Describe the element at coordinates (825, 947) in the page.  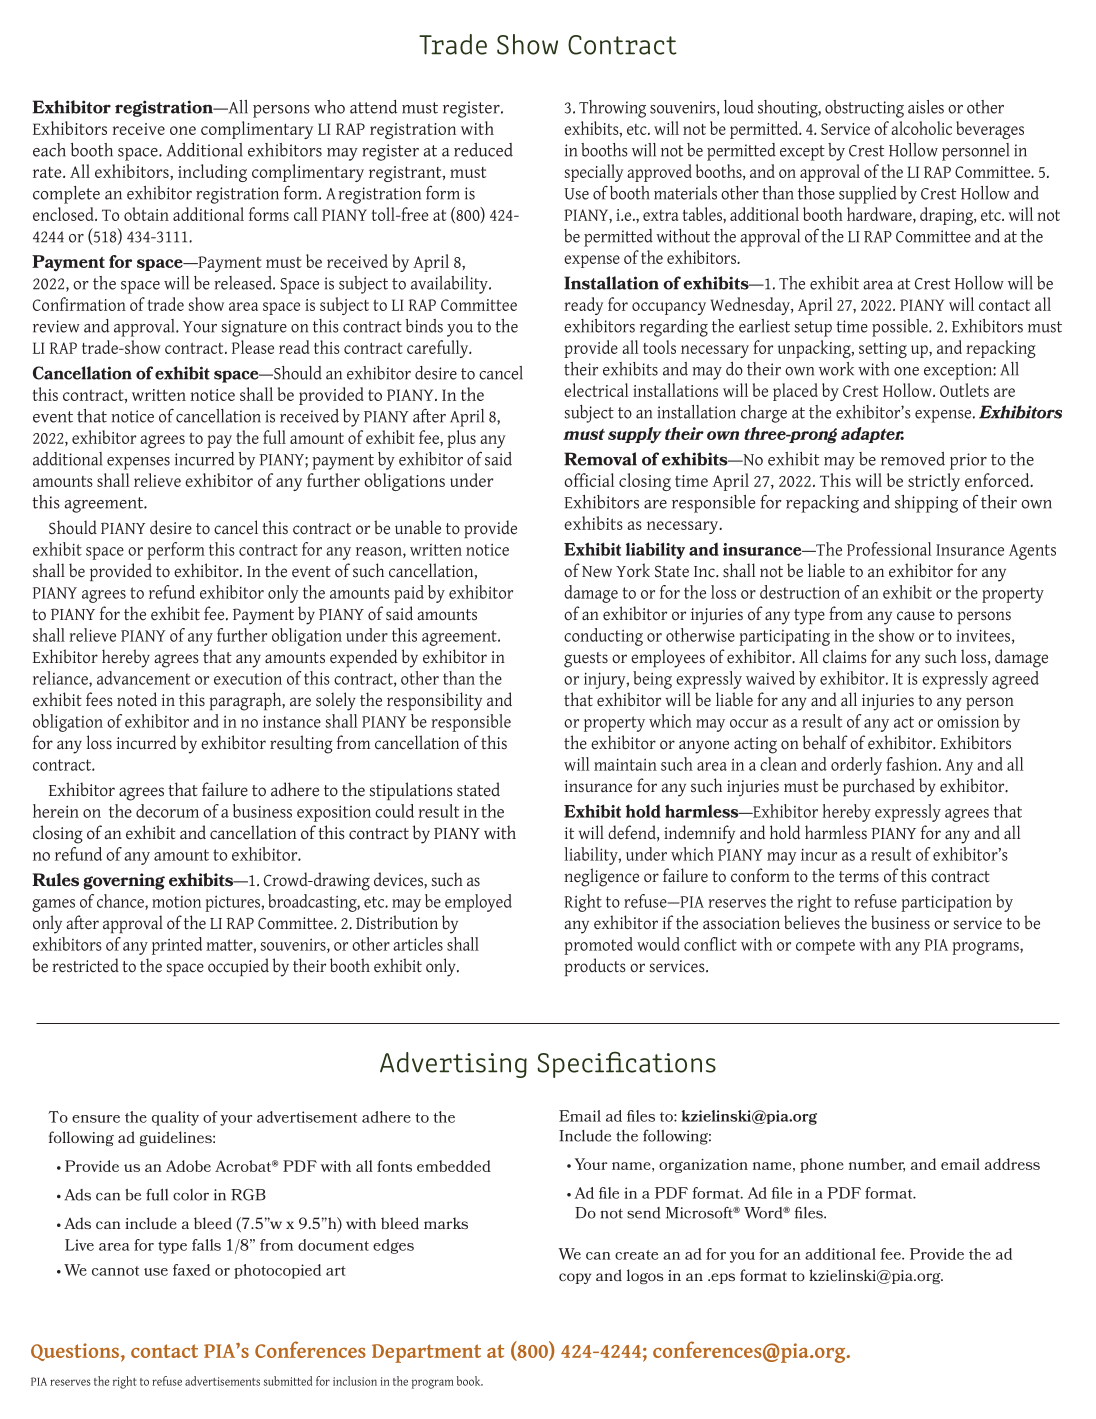
I see `compete` at that location.
